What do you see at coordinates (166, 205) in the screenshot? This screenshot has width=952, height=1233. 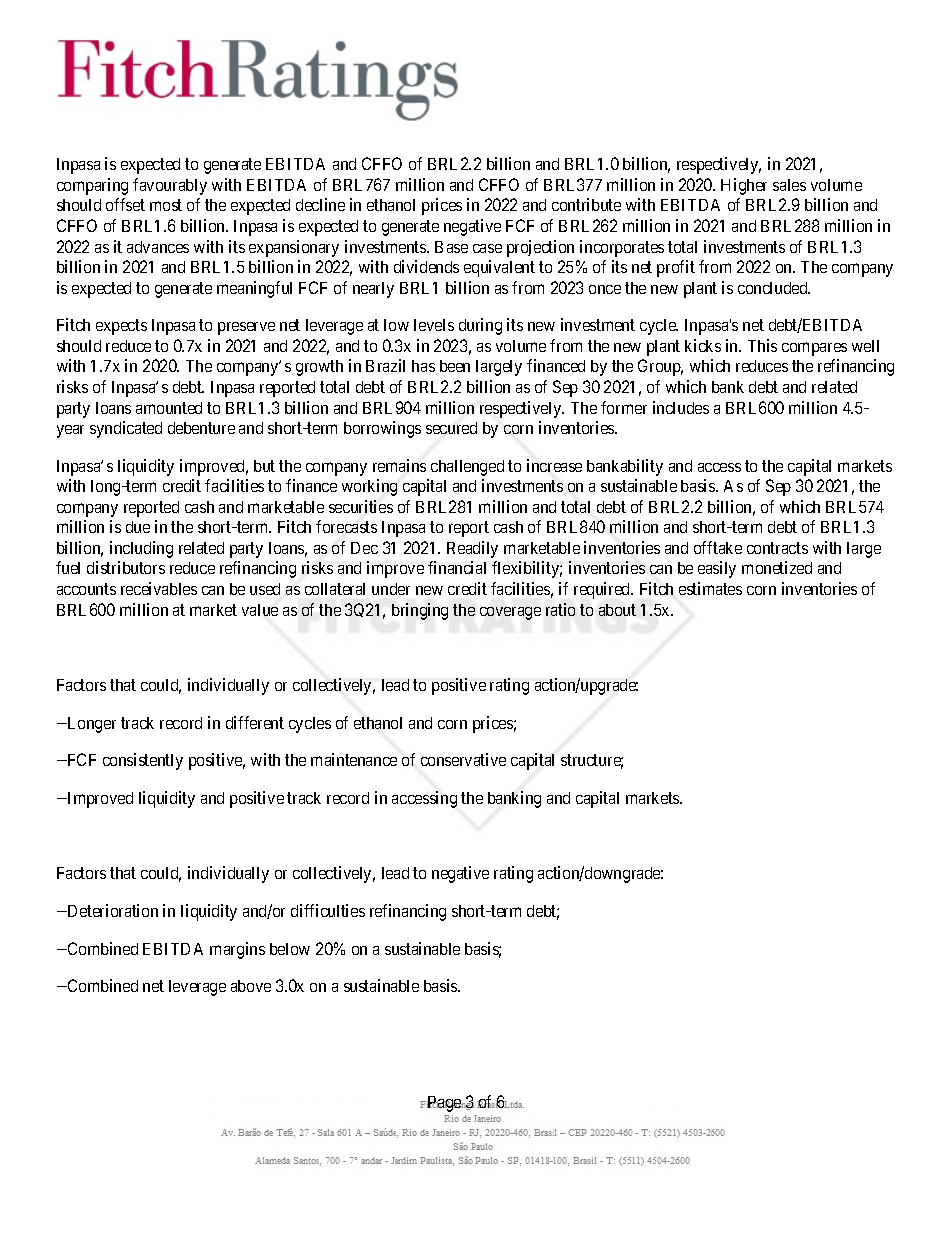 I see `most` at bounding box center [166, 205].
